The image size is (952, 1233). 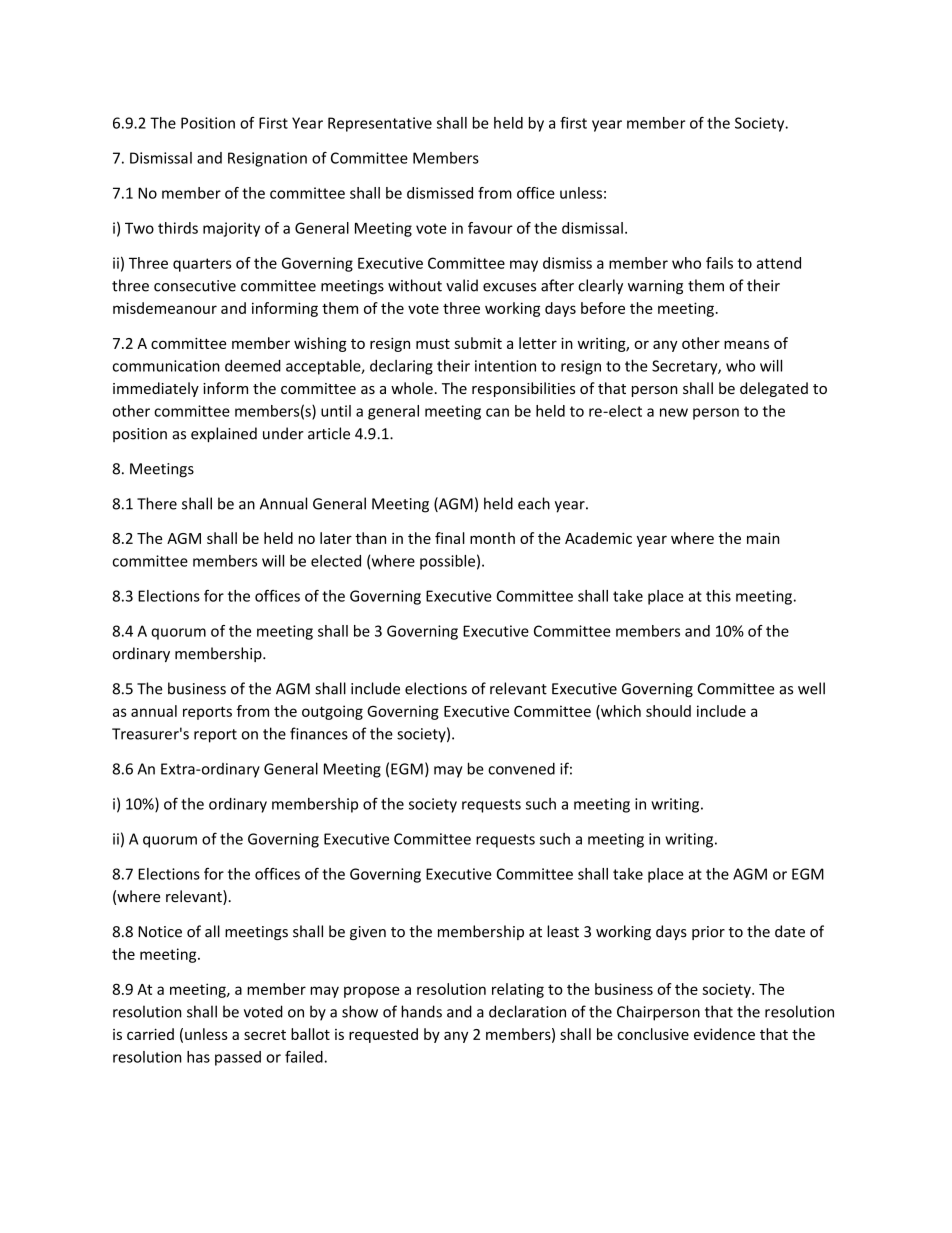 I want to click on declaration, so click(x=527, y=1011).
